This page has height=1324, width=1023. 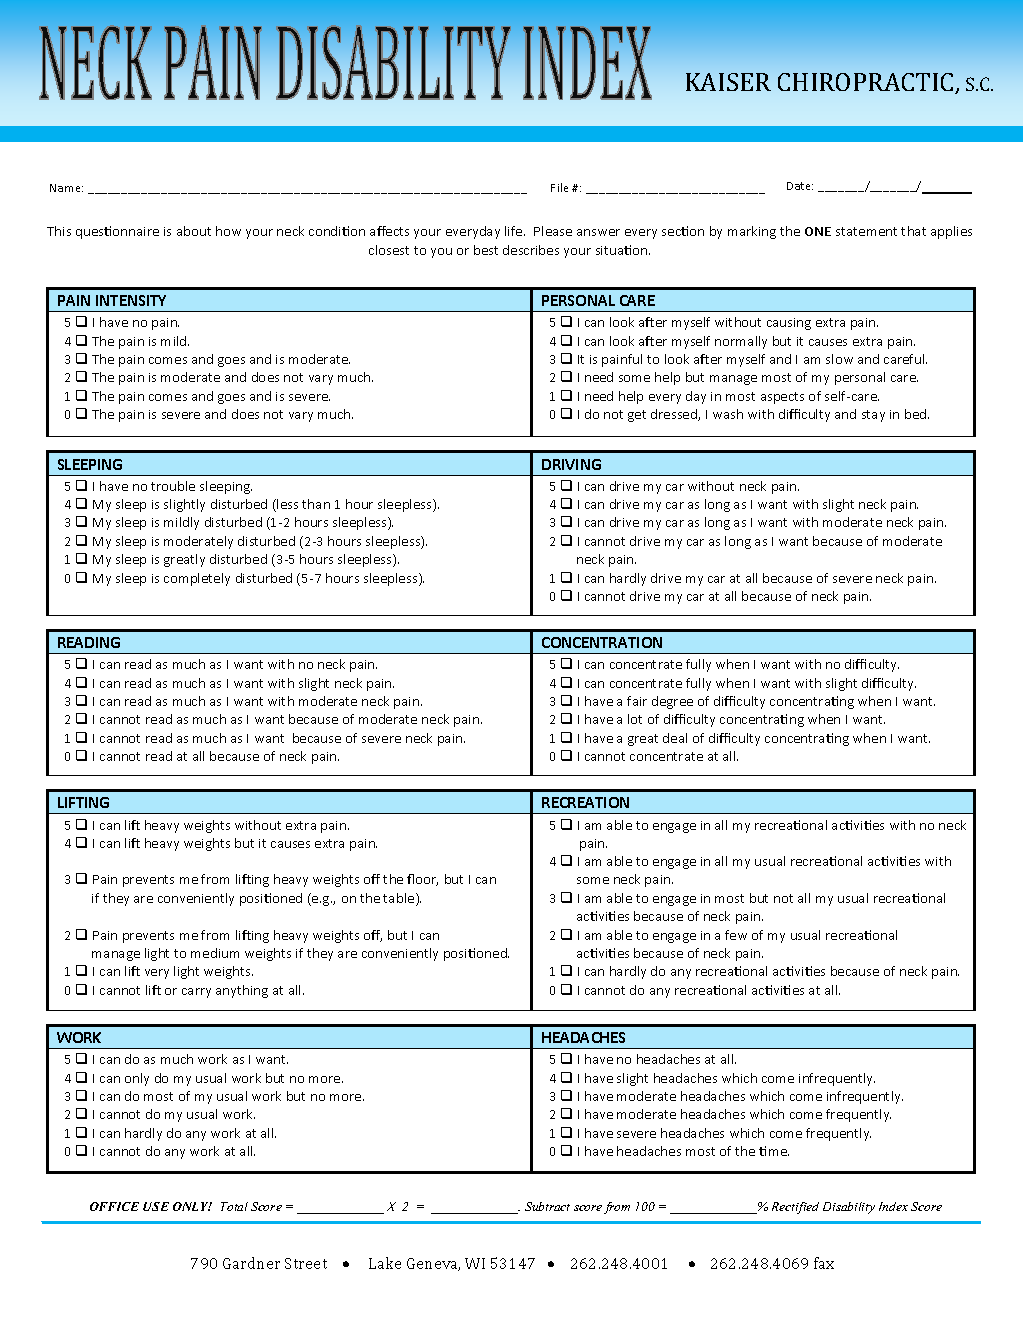 I want to click on completely, so click(x=197, y=579).
